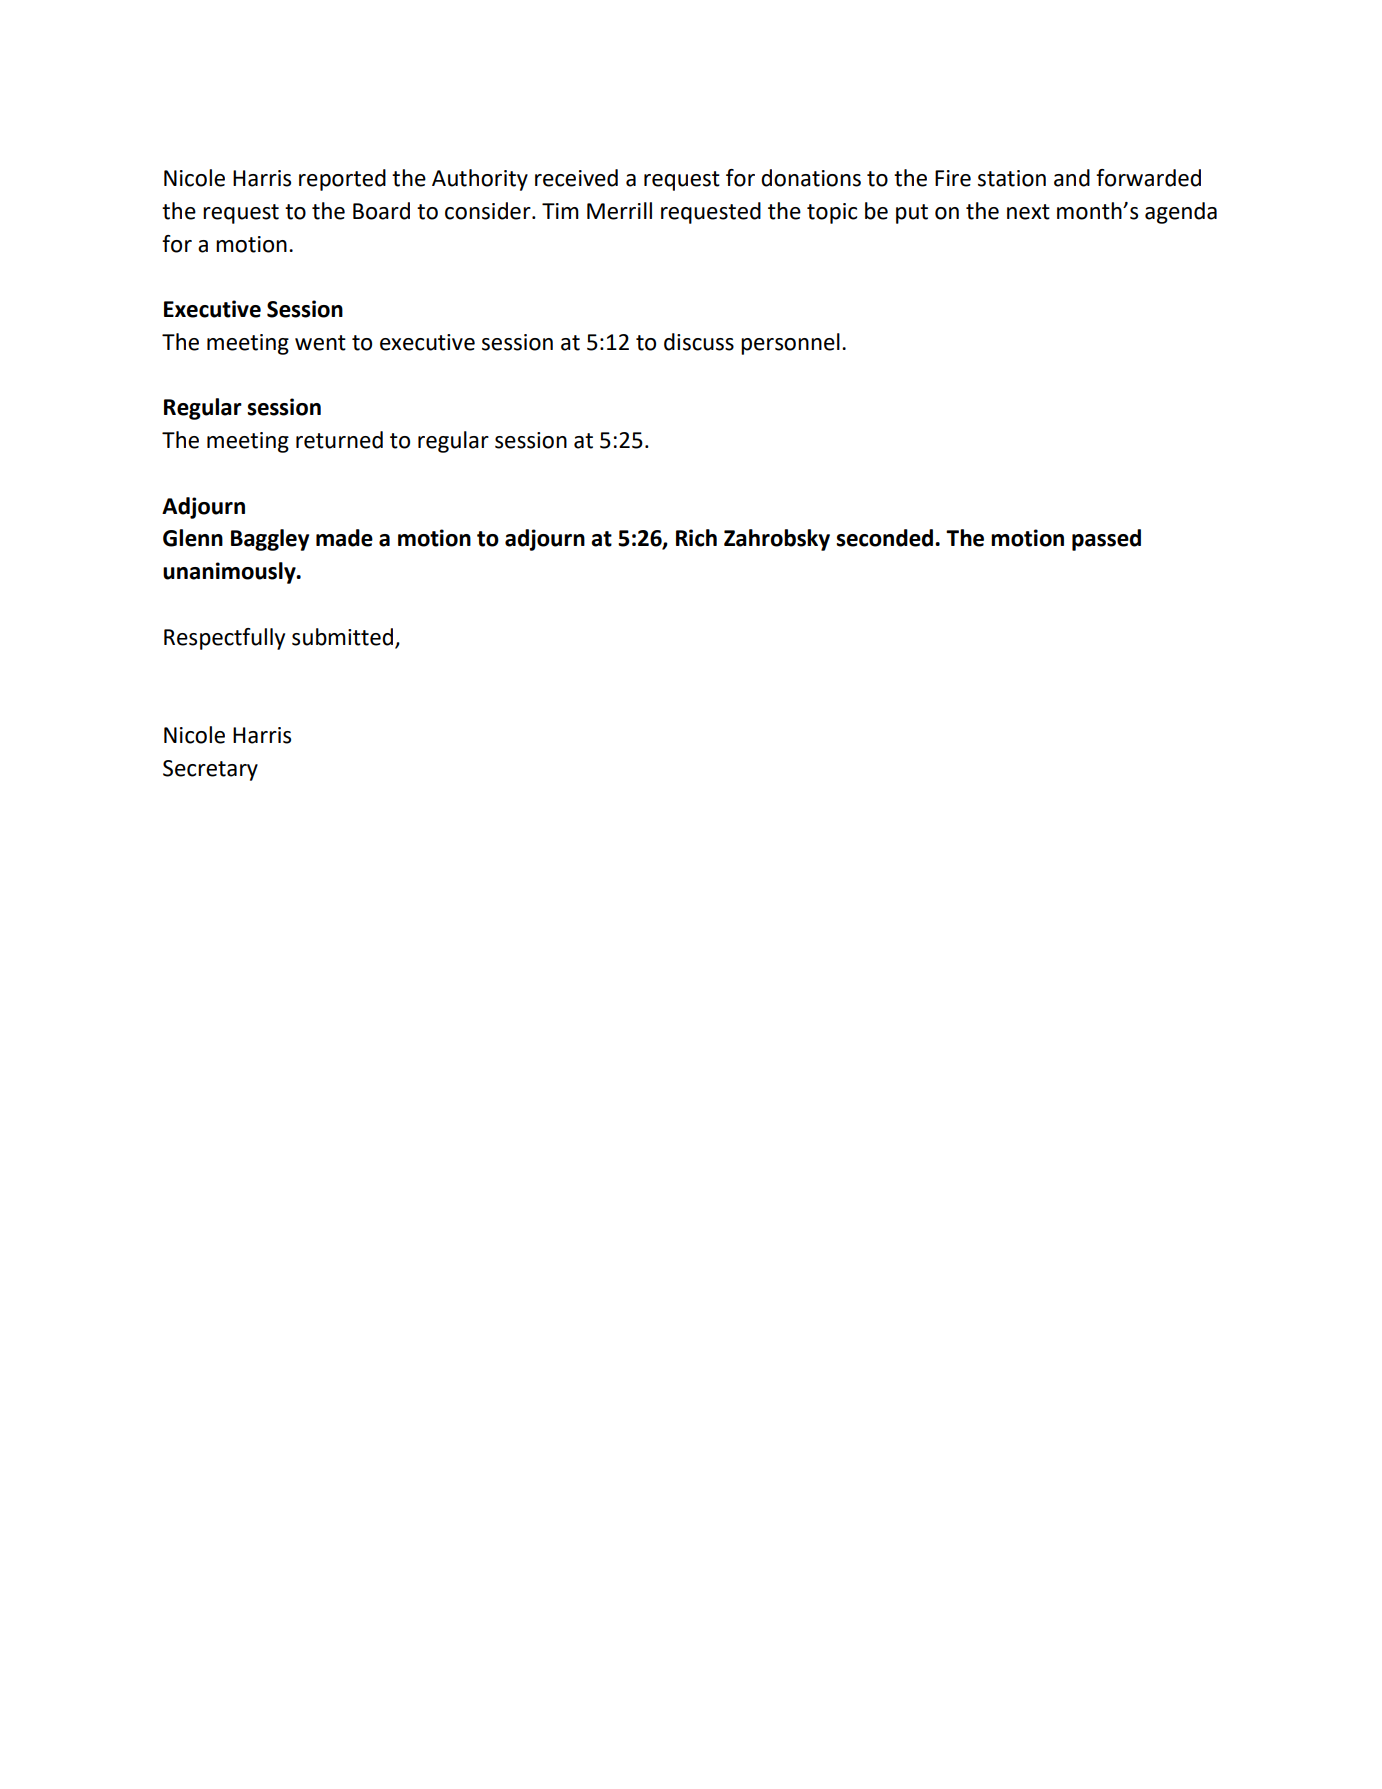 The image size is (1382, 1789). Describe the element at coordinates (210, 770) in the screenshot. I see `Secretary` at that location.
